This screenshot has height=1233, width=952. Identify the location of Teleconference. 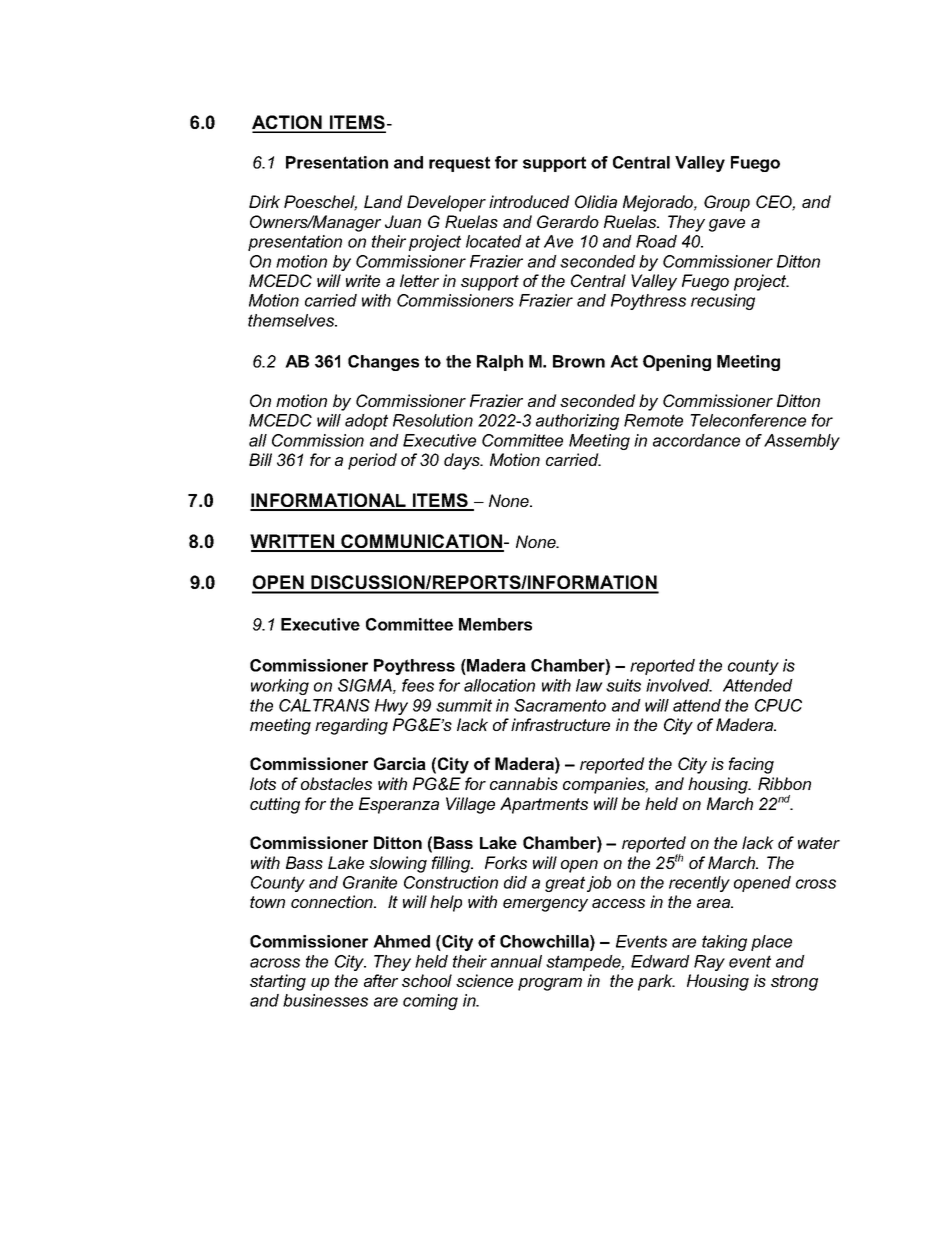
(748, 420).
